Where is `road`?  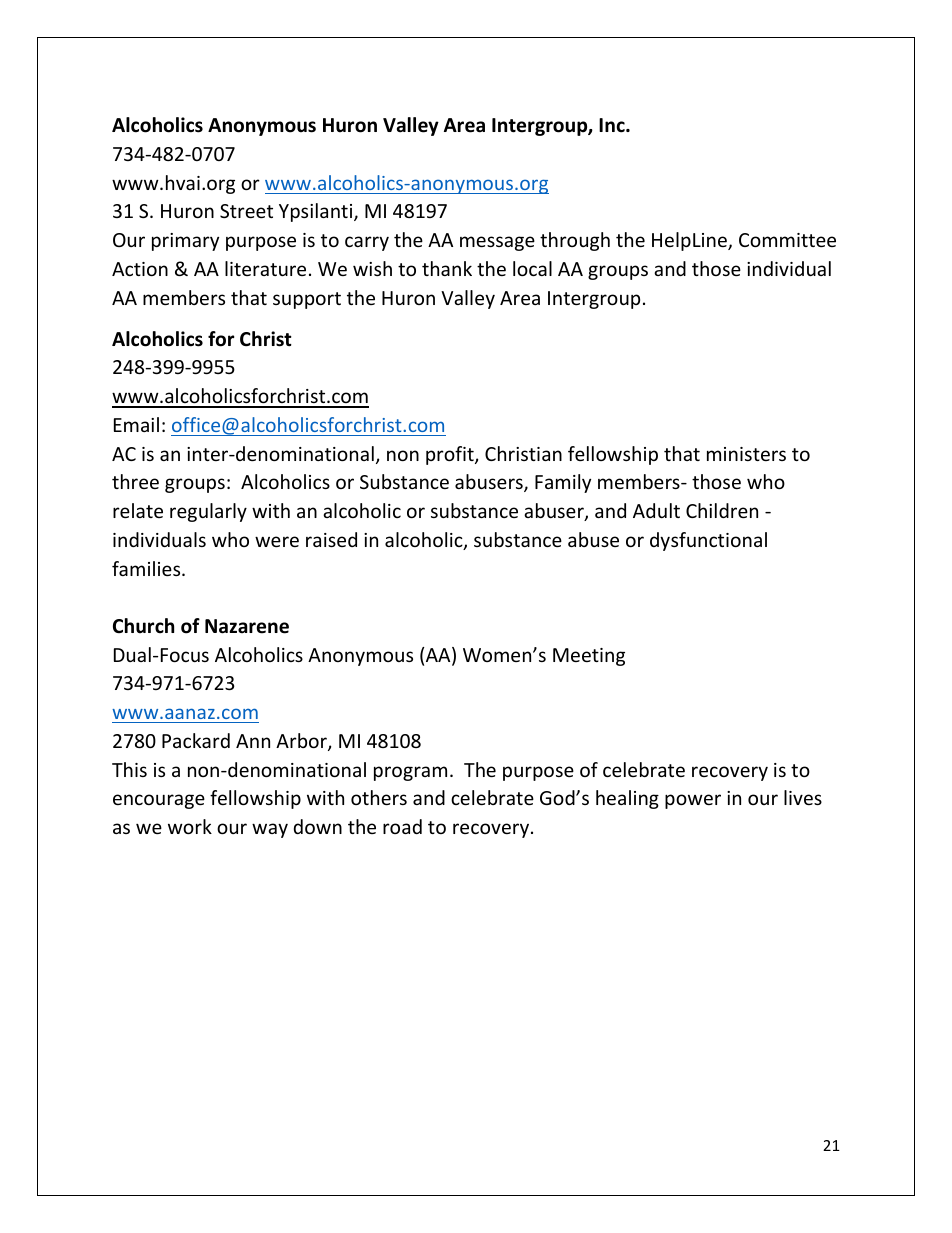
road is located at coordinates (402, 826).
